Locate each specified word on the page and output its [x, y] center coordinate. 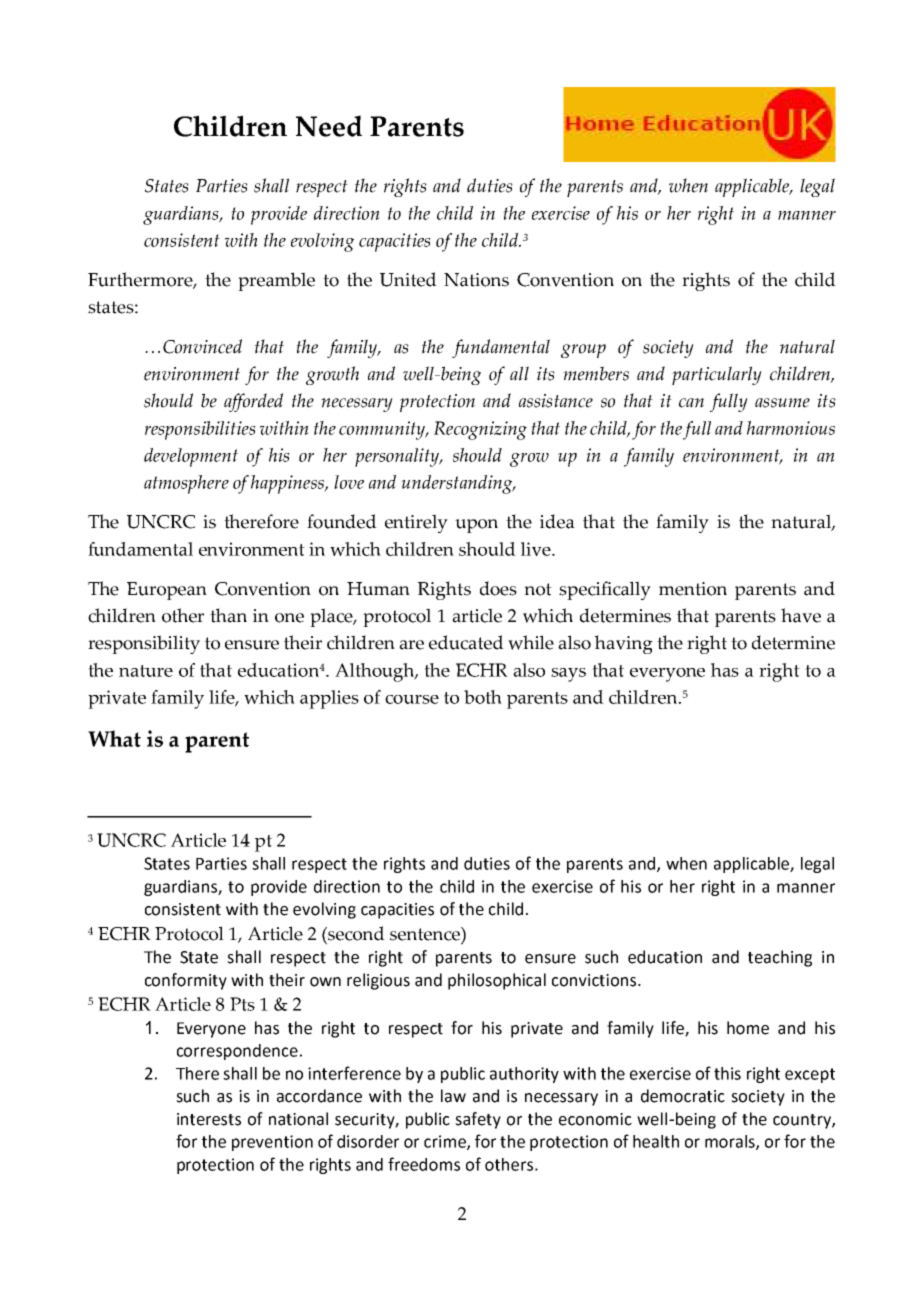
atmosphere [186, 484]
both [483, 697]
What [114, 738]
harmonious [791, 428]
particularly [717, 375]
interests [209, 1119]
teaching [780, 958]
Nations [476, 280]
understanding [458, 484]
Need [329, 126]
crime [446, 1142]
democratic [683, 1096]
